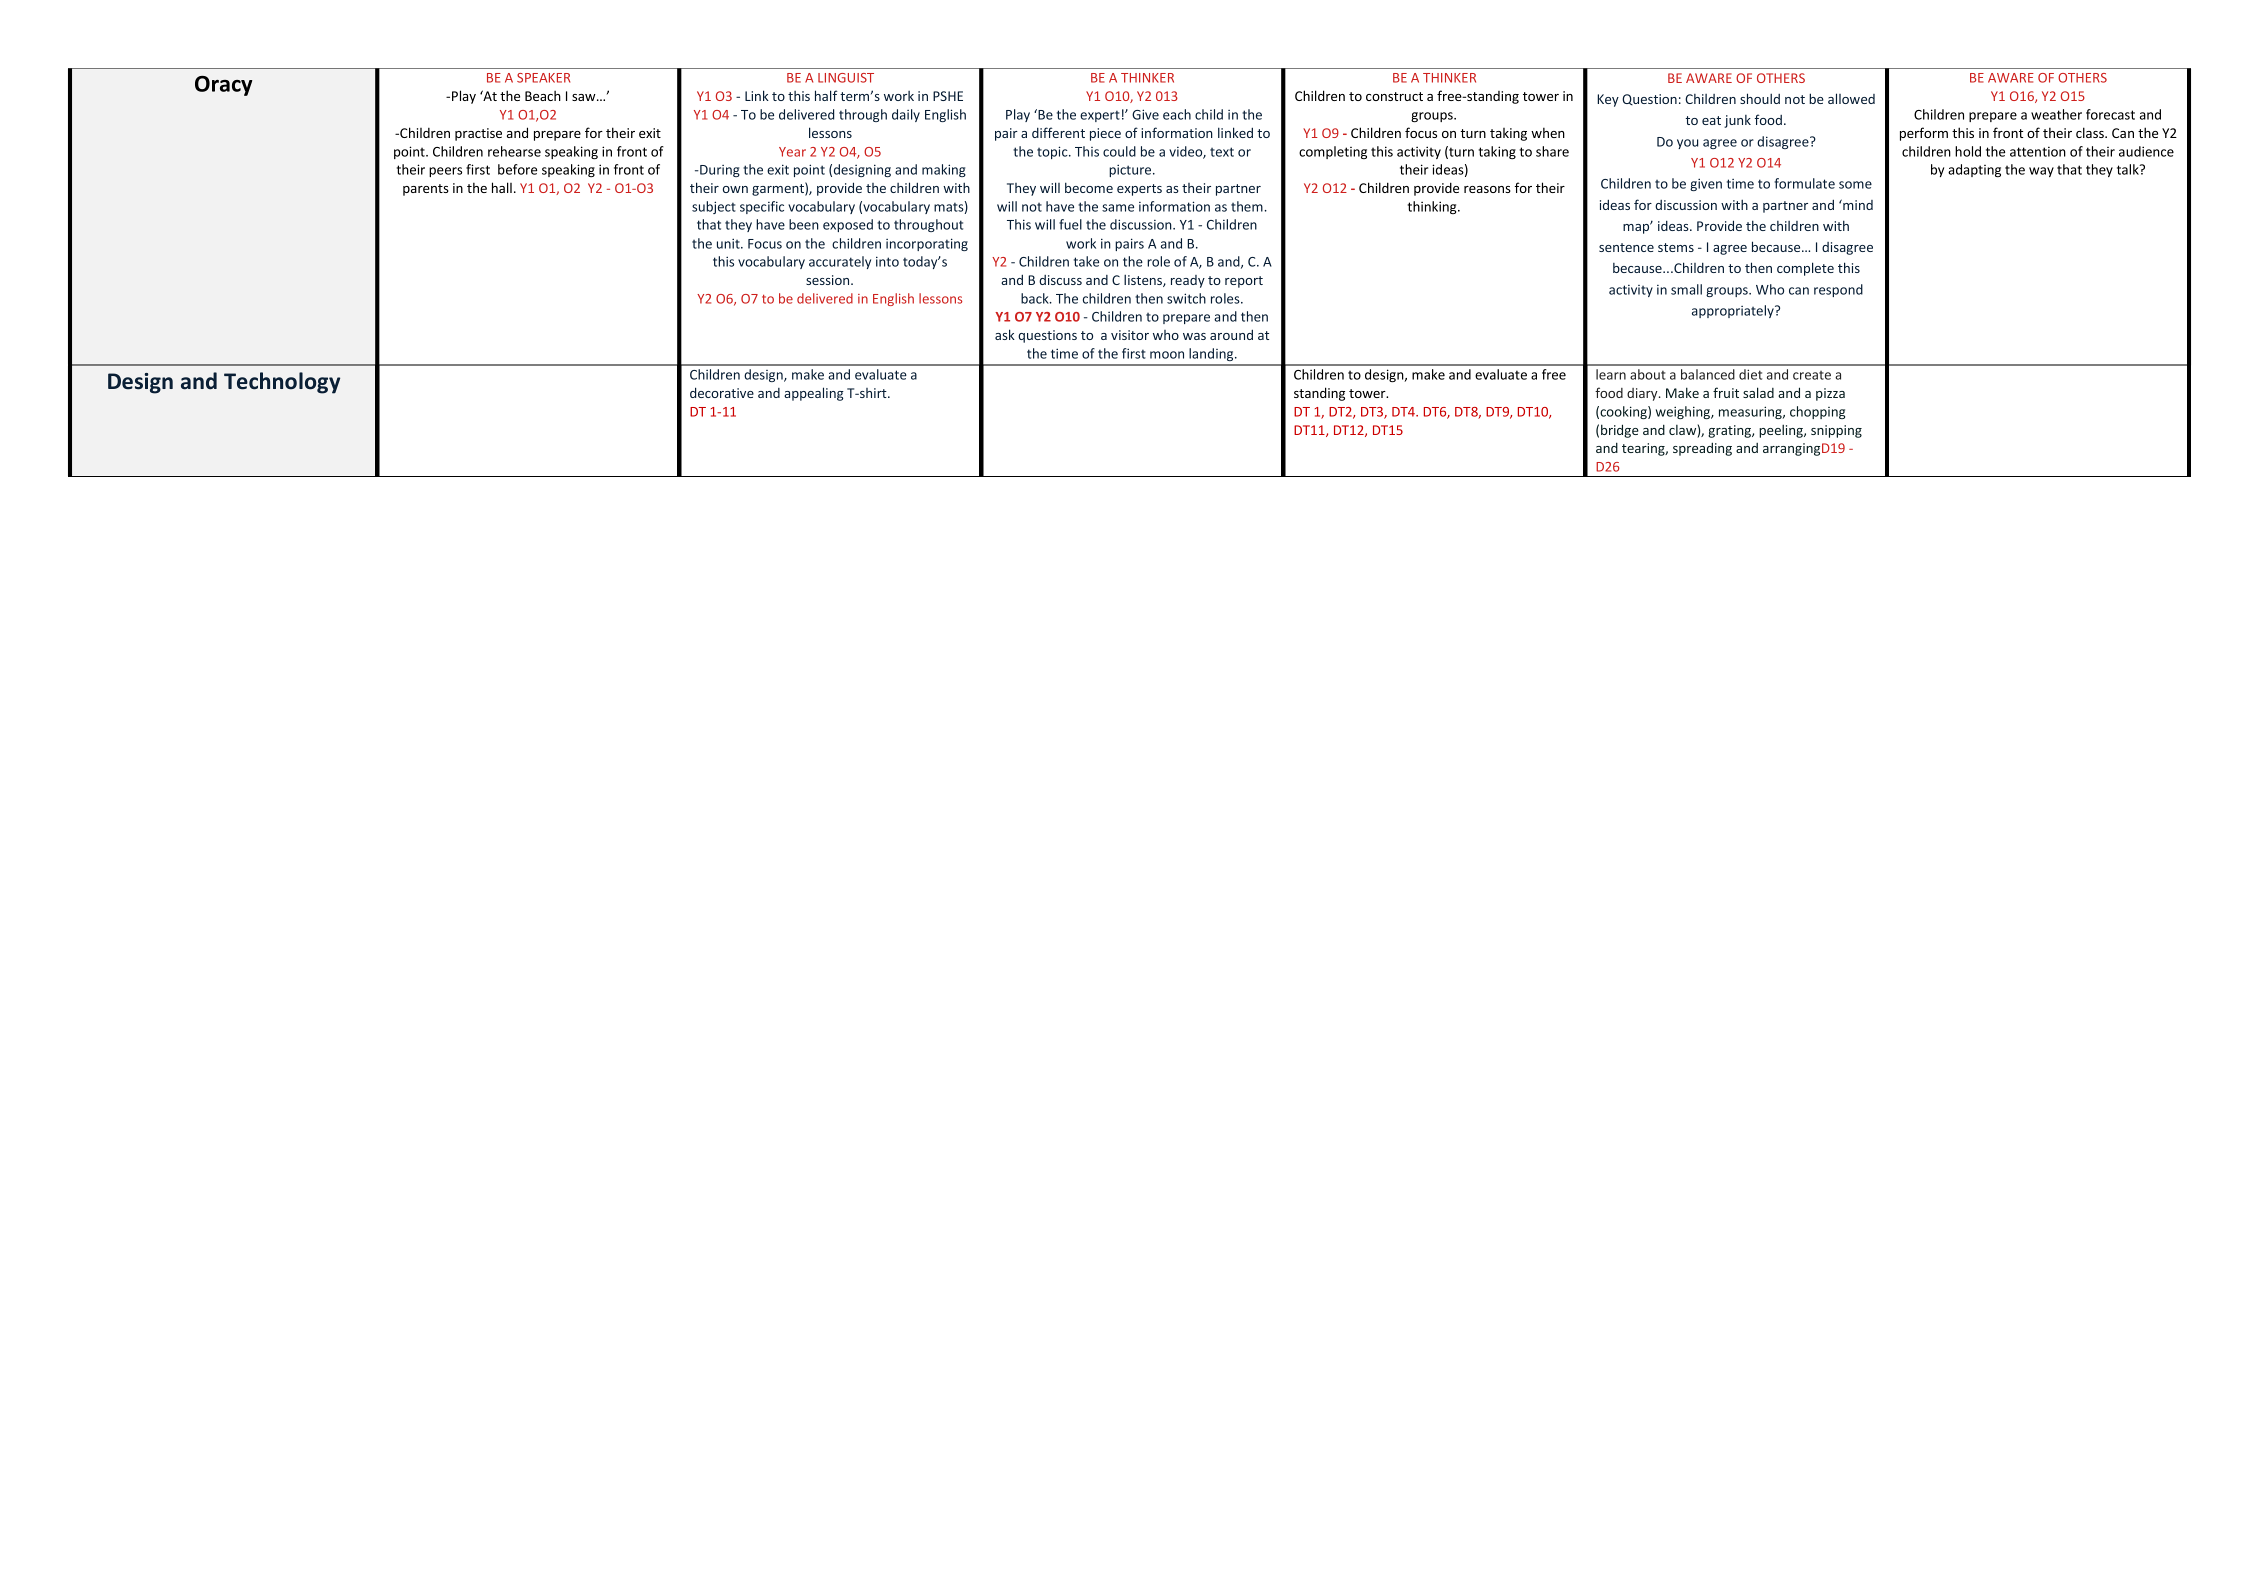 This screenshot has height=1585, width=2241. Describe the element at coordinates (1620, 431) in the screenshot. I see `bridge` at that location.
